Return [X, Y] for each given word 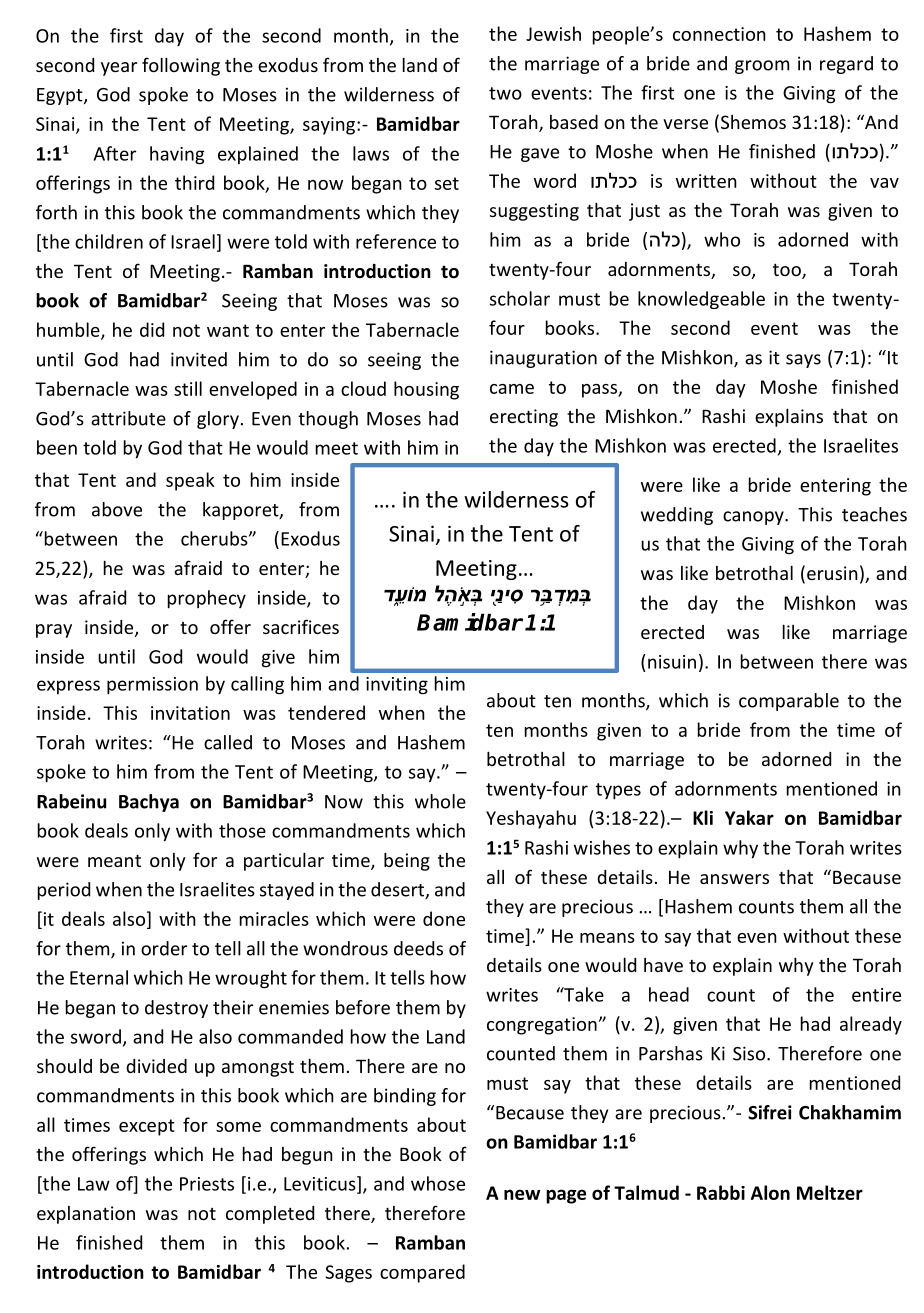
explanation [86, 1215]
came [512, 389]
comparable [789, 702]
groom [762, 67]
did [152, 329]
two [505, 93]
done [444, 918]
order [164, 948]
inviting [397, 686]
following [181, 66]
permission [152, 686]
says [803, 361]
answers [734, 879]
